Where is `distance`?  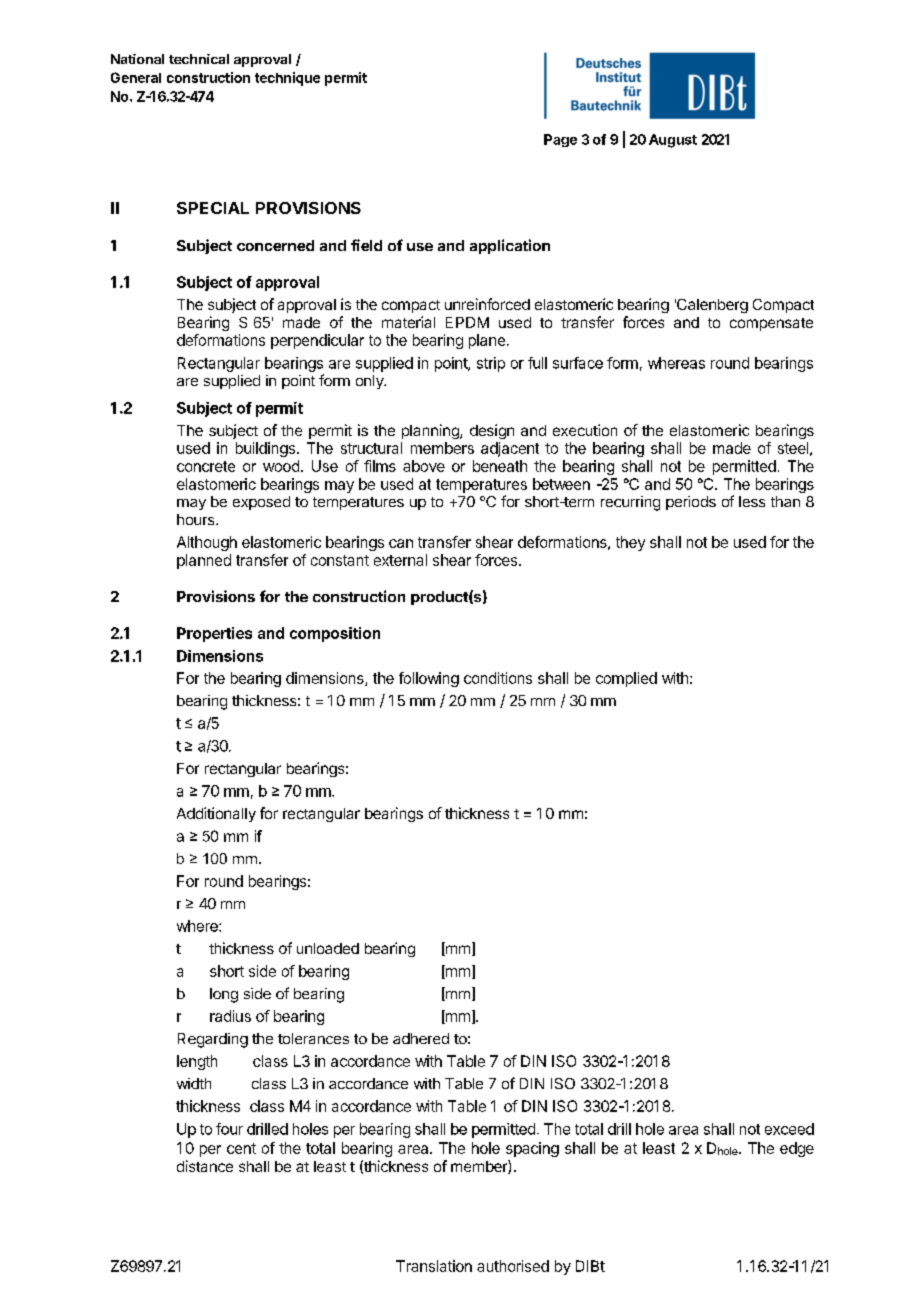
distance is located at coordinates (205, 1166).
